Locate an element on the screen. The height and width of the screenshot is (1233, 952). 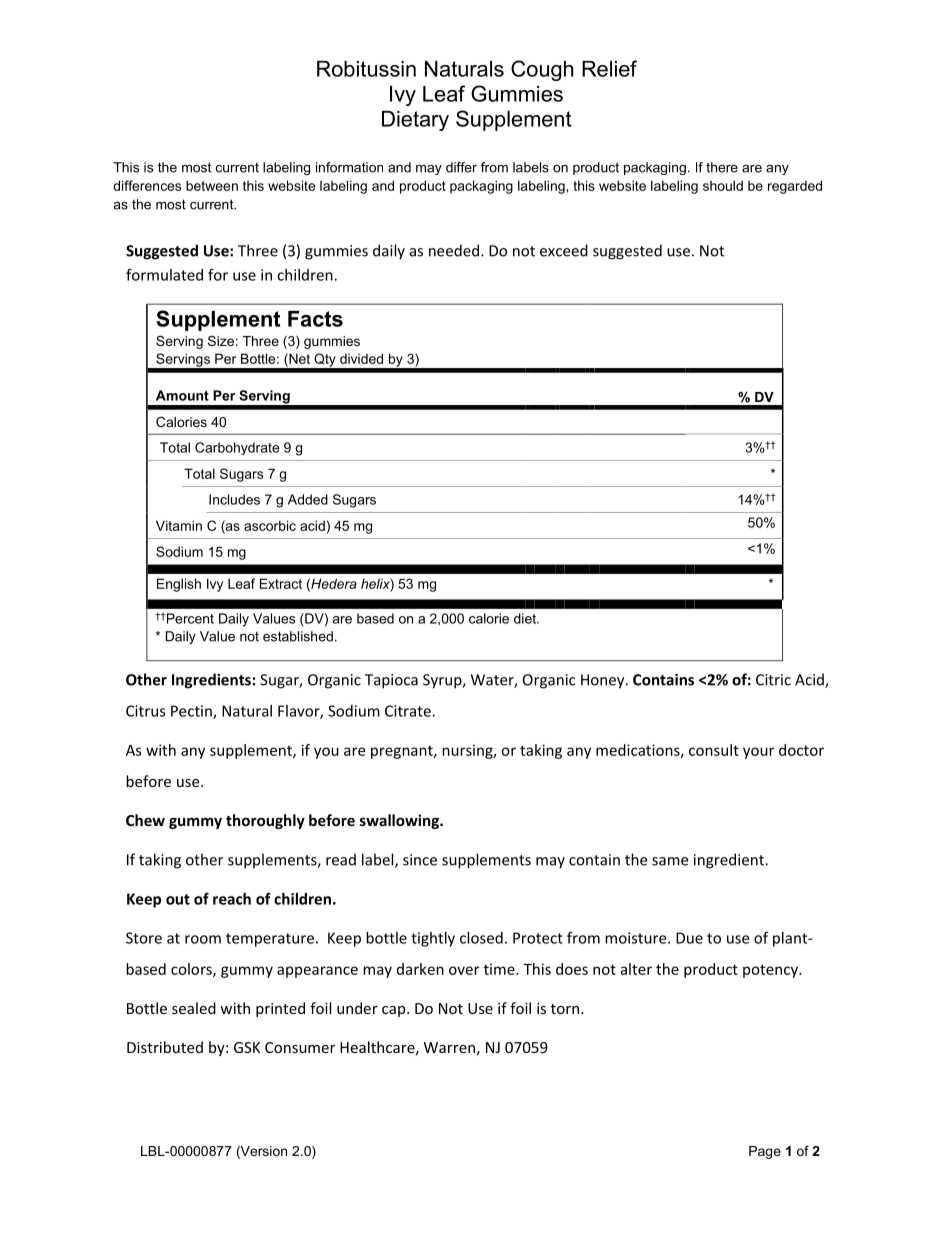
Citric is located at coordinates (773, 680).
